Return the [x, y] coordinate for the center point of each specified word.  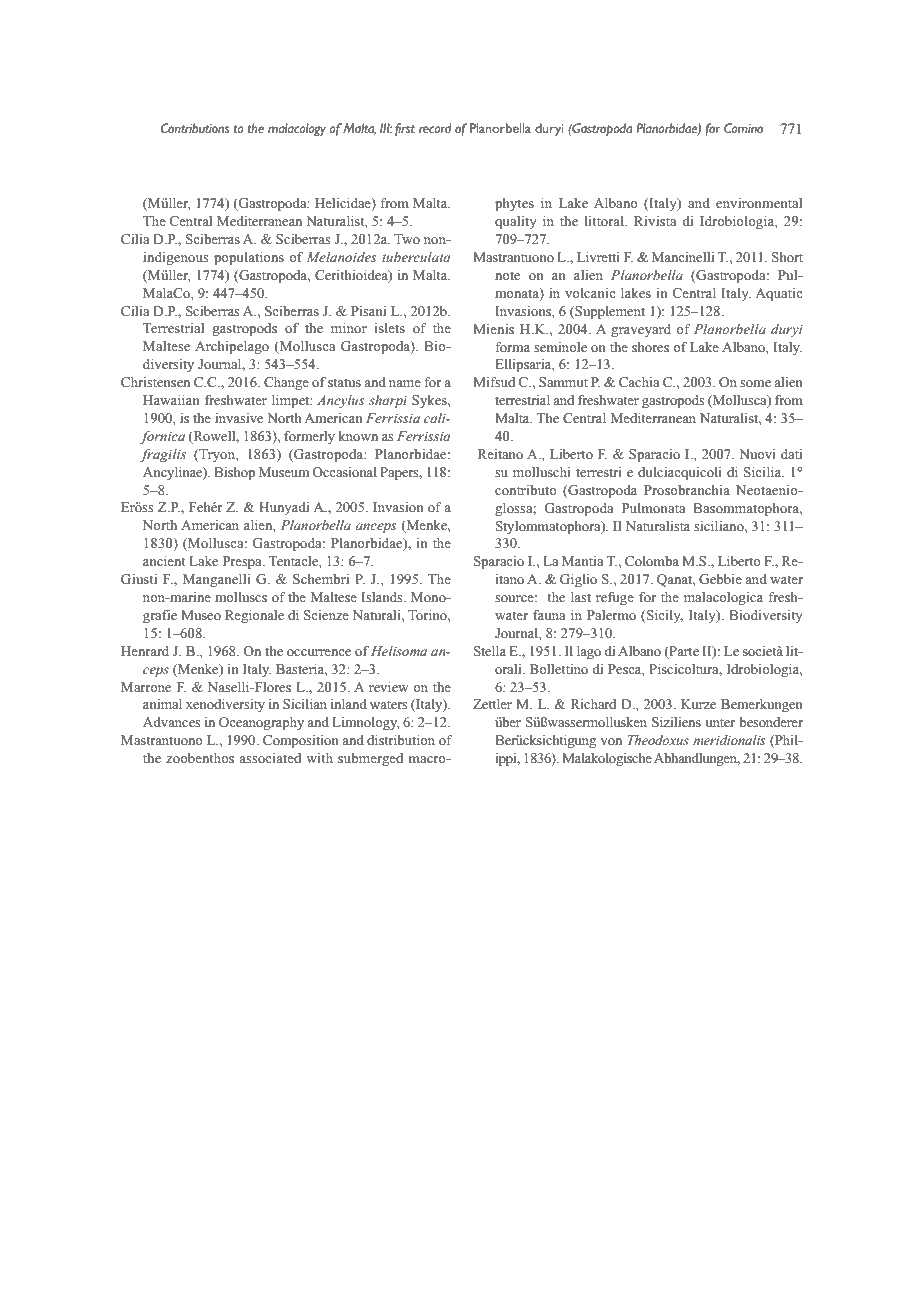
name [405, 383]
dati [791, 454]
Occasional [344, 472]
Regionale [254, 616]
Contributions [195, 128]
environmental [759, 203]
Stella [490, 651]
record [435, 128]
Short [787, 257]
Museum [284, 472]
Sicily [665, 616]
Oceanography [261, 723]
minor [349, 328]
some [755, 383]
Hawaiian [171, 400]
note [507, 275]
